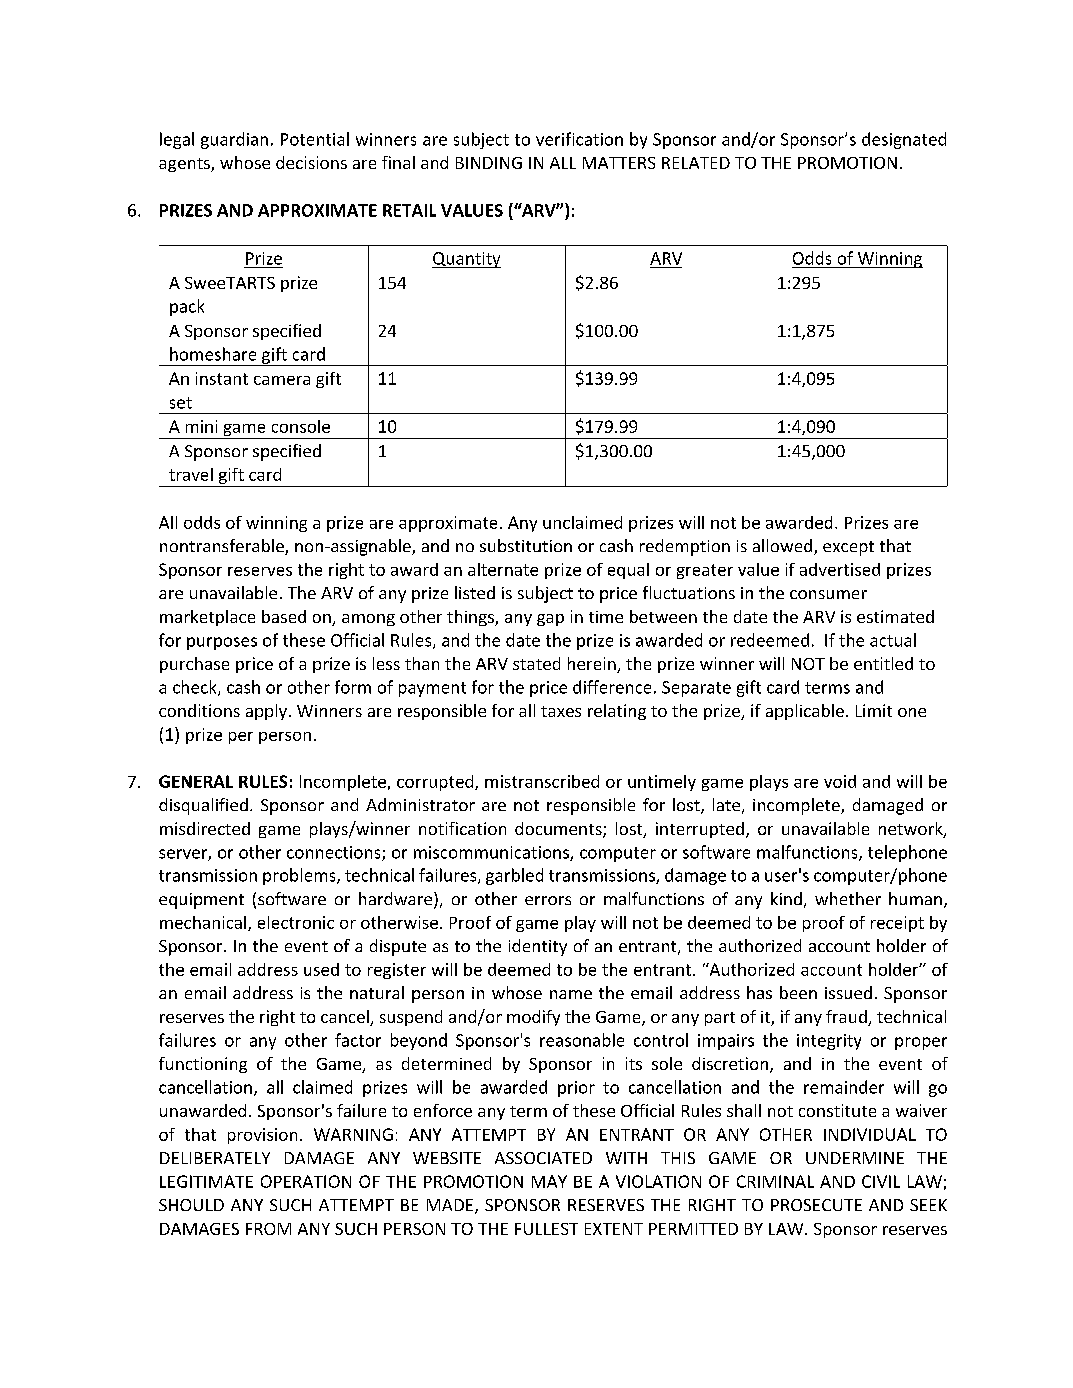 The image size is (1073, 1388). Describe the element at coordinates (203, 806) in the screenshot. I see `disqualified` at that location.
